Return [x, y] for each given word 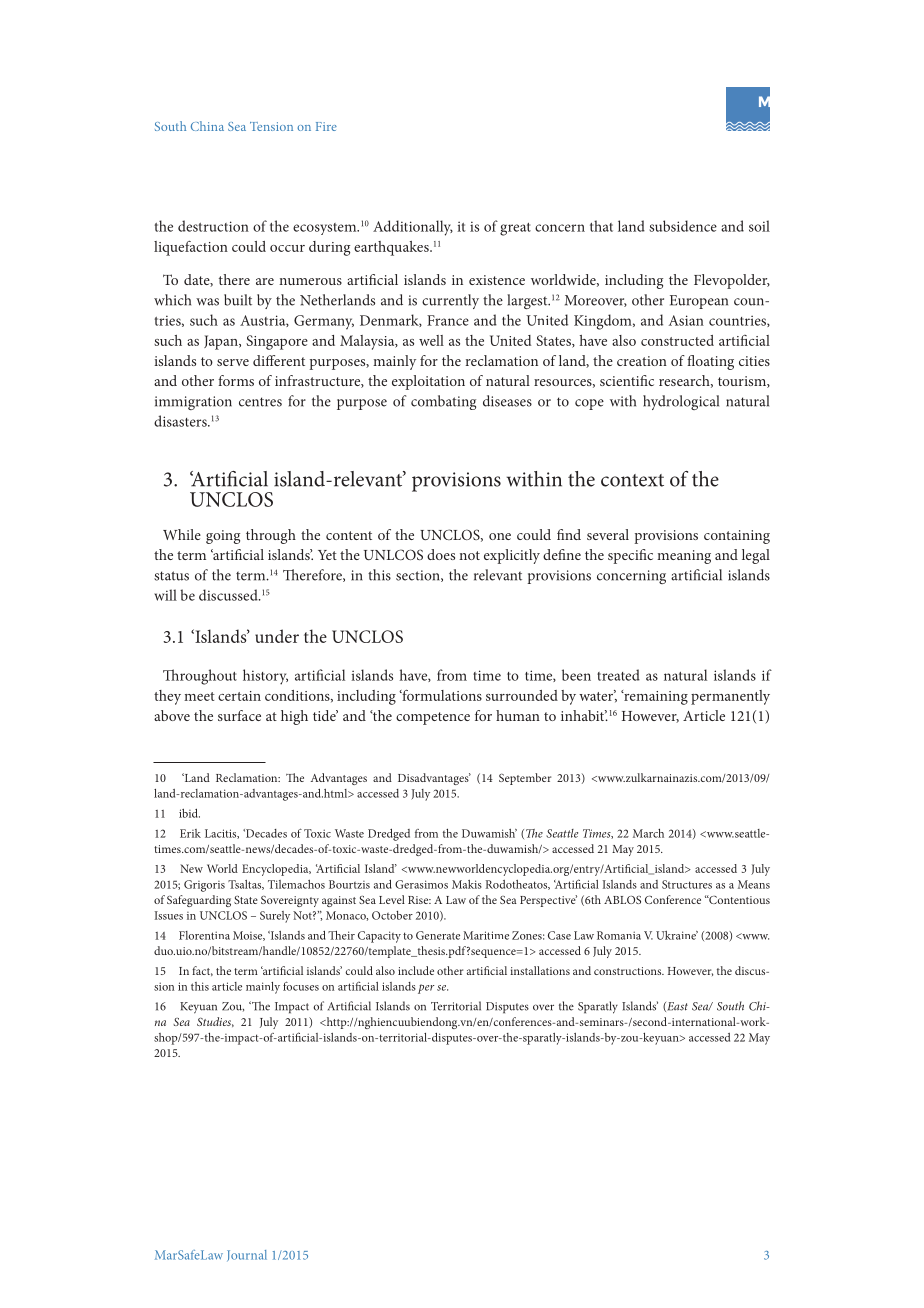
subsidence [683, 226]
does [441, 554]
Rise [419, 900]
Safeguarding [199, 901]
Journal [247, 1255]
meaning [684, 557]
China [207, 126]
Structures [687, 884]
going [223, 537]
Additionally [413, 228]
